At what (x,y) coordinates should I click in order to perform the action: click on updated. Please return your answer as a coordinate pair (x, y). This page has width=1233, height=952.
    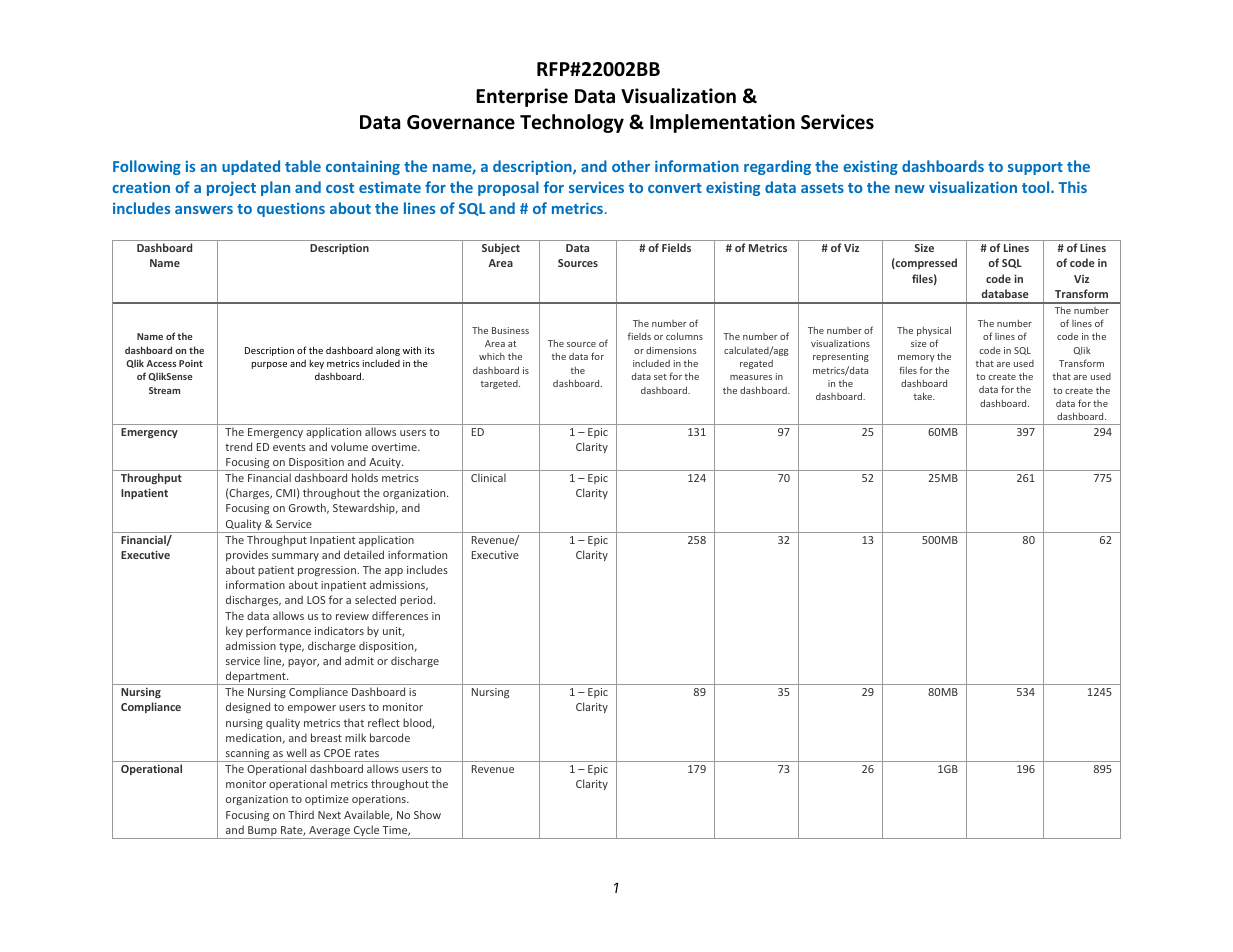
    Looking at the image, I should click on (251, 167).
